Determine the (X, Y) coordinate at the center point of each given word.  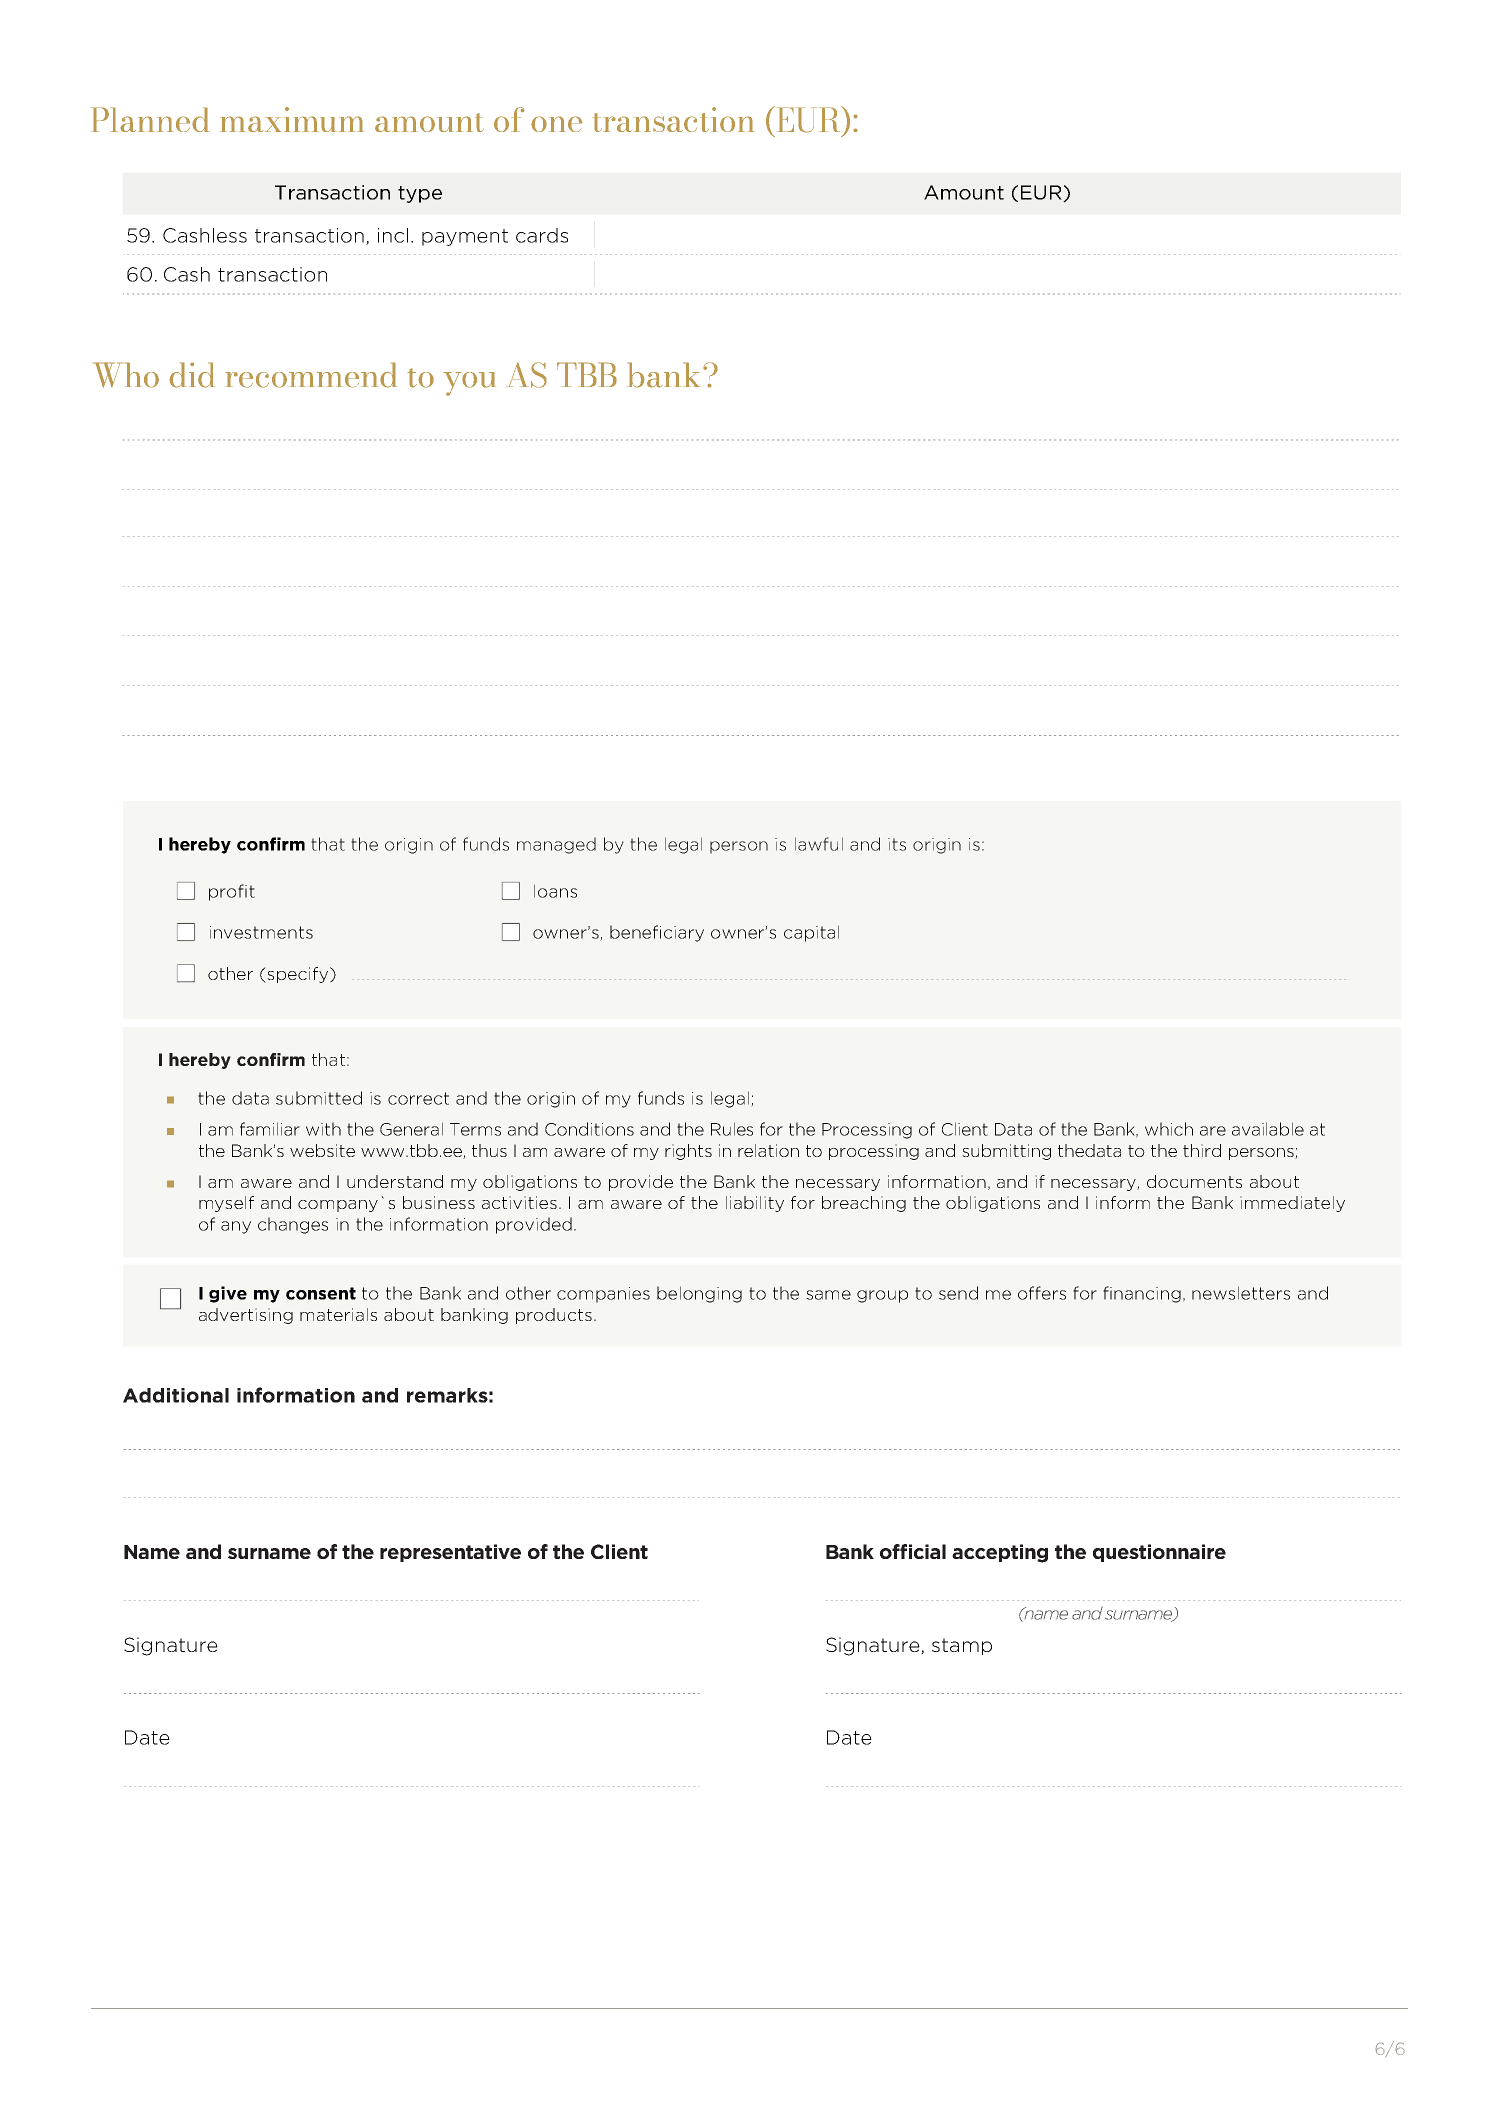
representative (450, 1553)
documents (1194, 1181)
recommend (311, 375)
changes (293, 1225)
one (556, 124)
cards (542, 235)
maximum (292, 119)
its (897, 844)
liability (755, 1204)
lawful (819, 844)
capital (811, 933)
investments (261, 932)
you (469, 384)
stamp (962, 1646)
